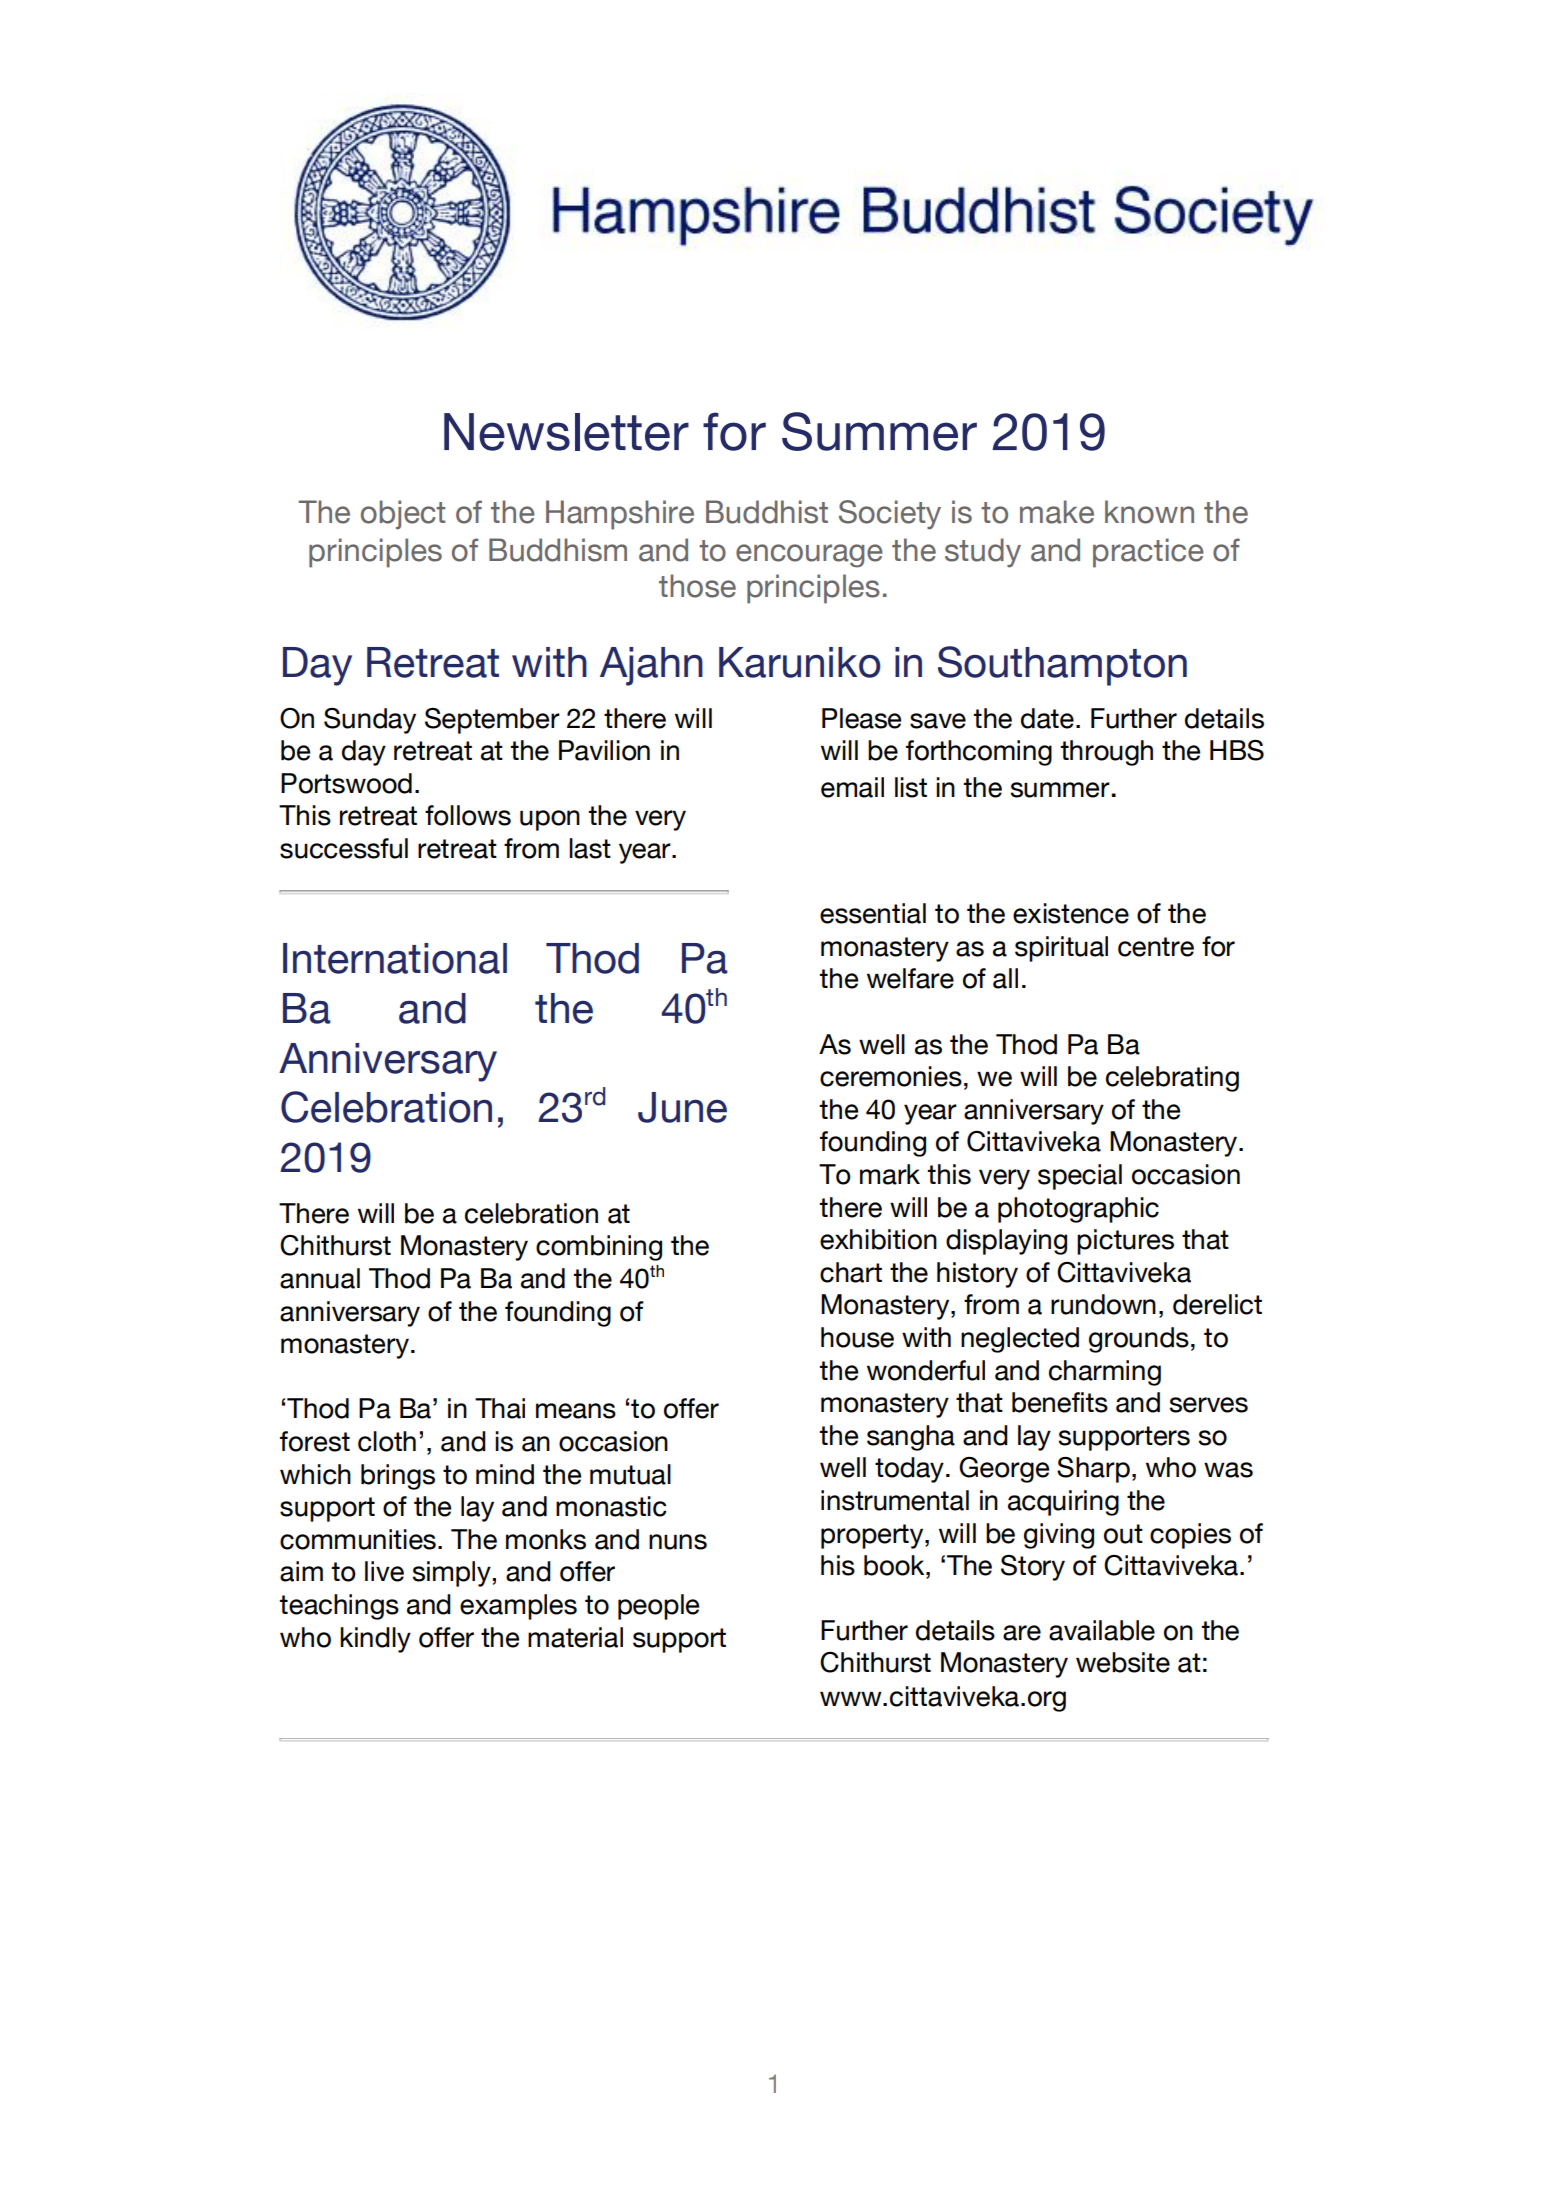  What do you see at coordinates (320, 1278) in the screenshot?
I see `annual` at bounding box center [320, 1278].
